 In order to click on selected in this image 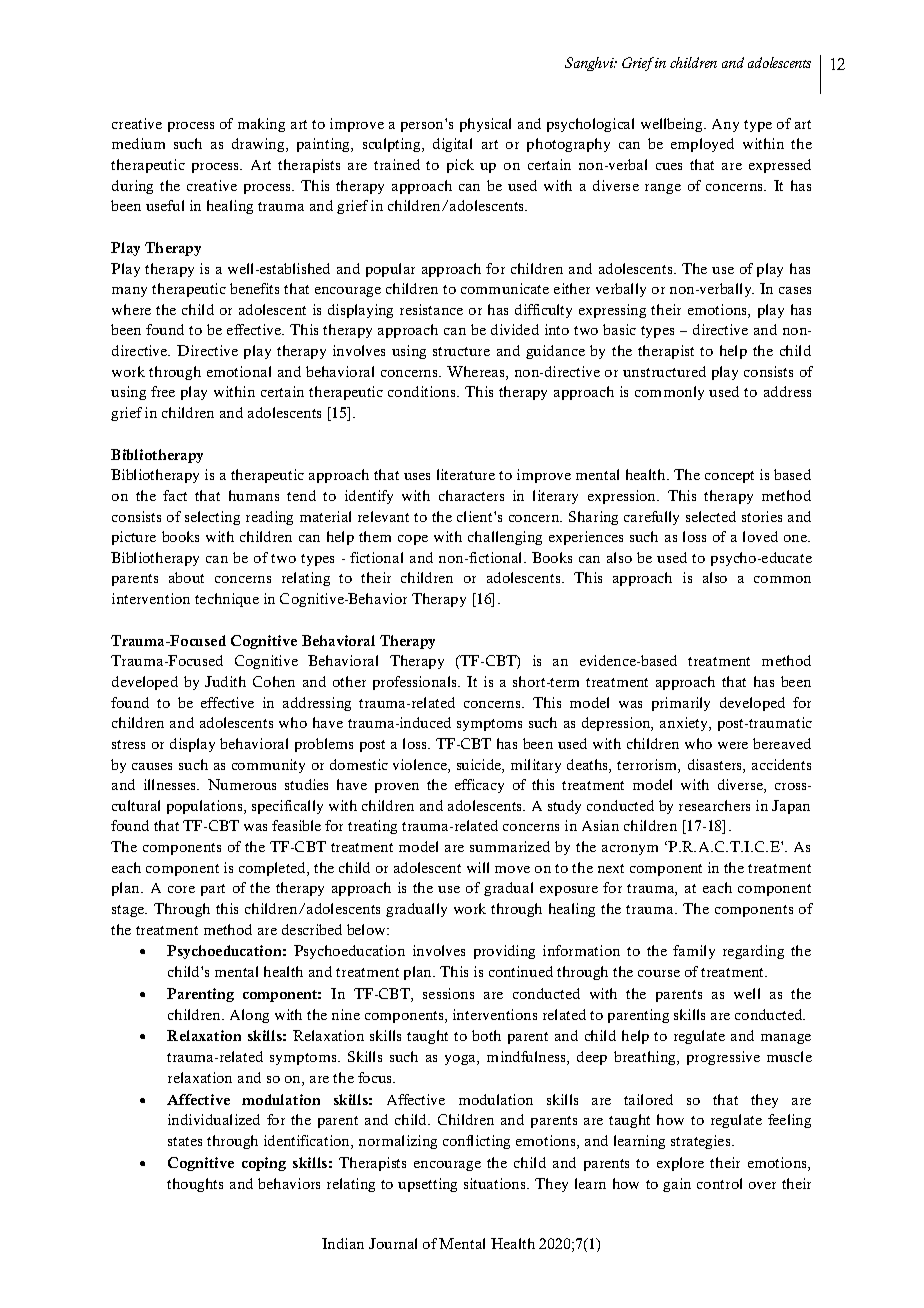, I will do `click(711, 516)`.
